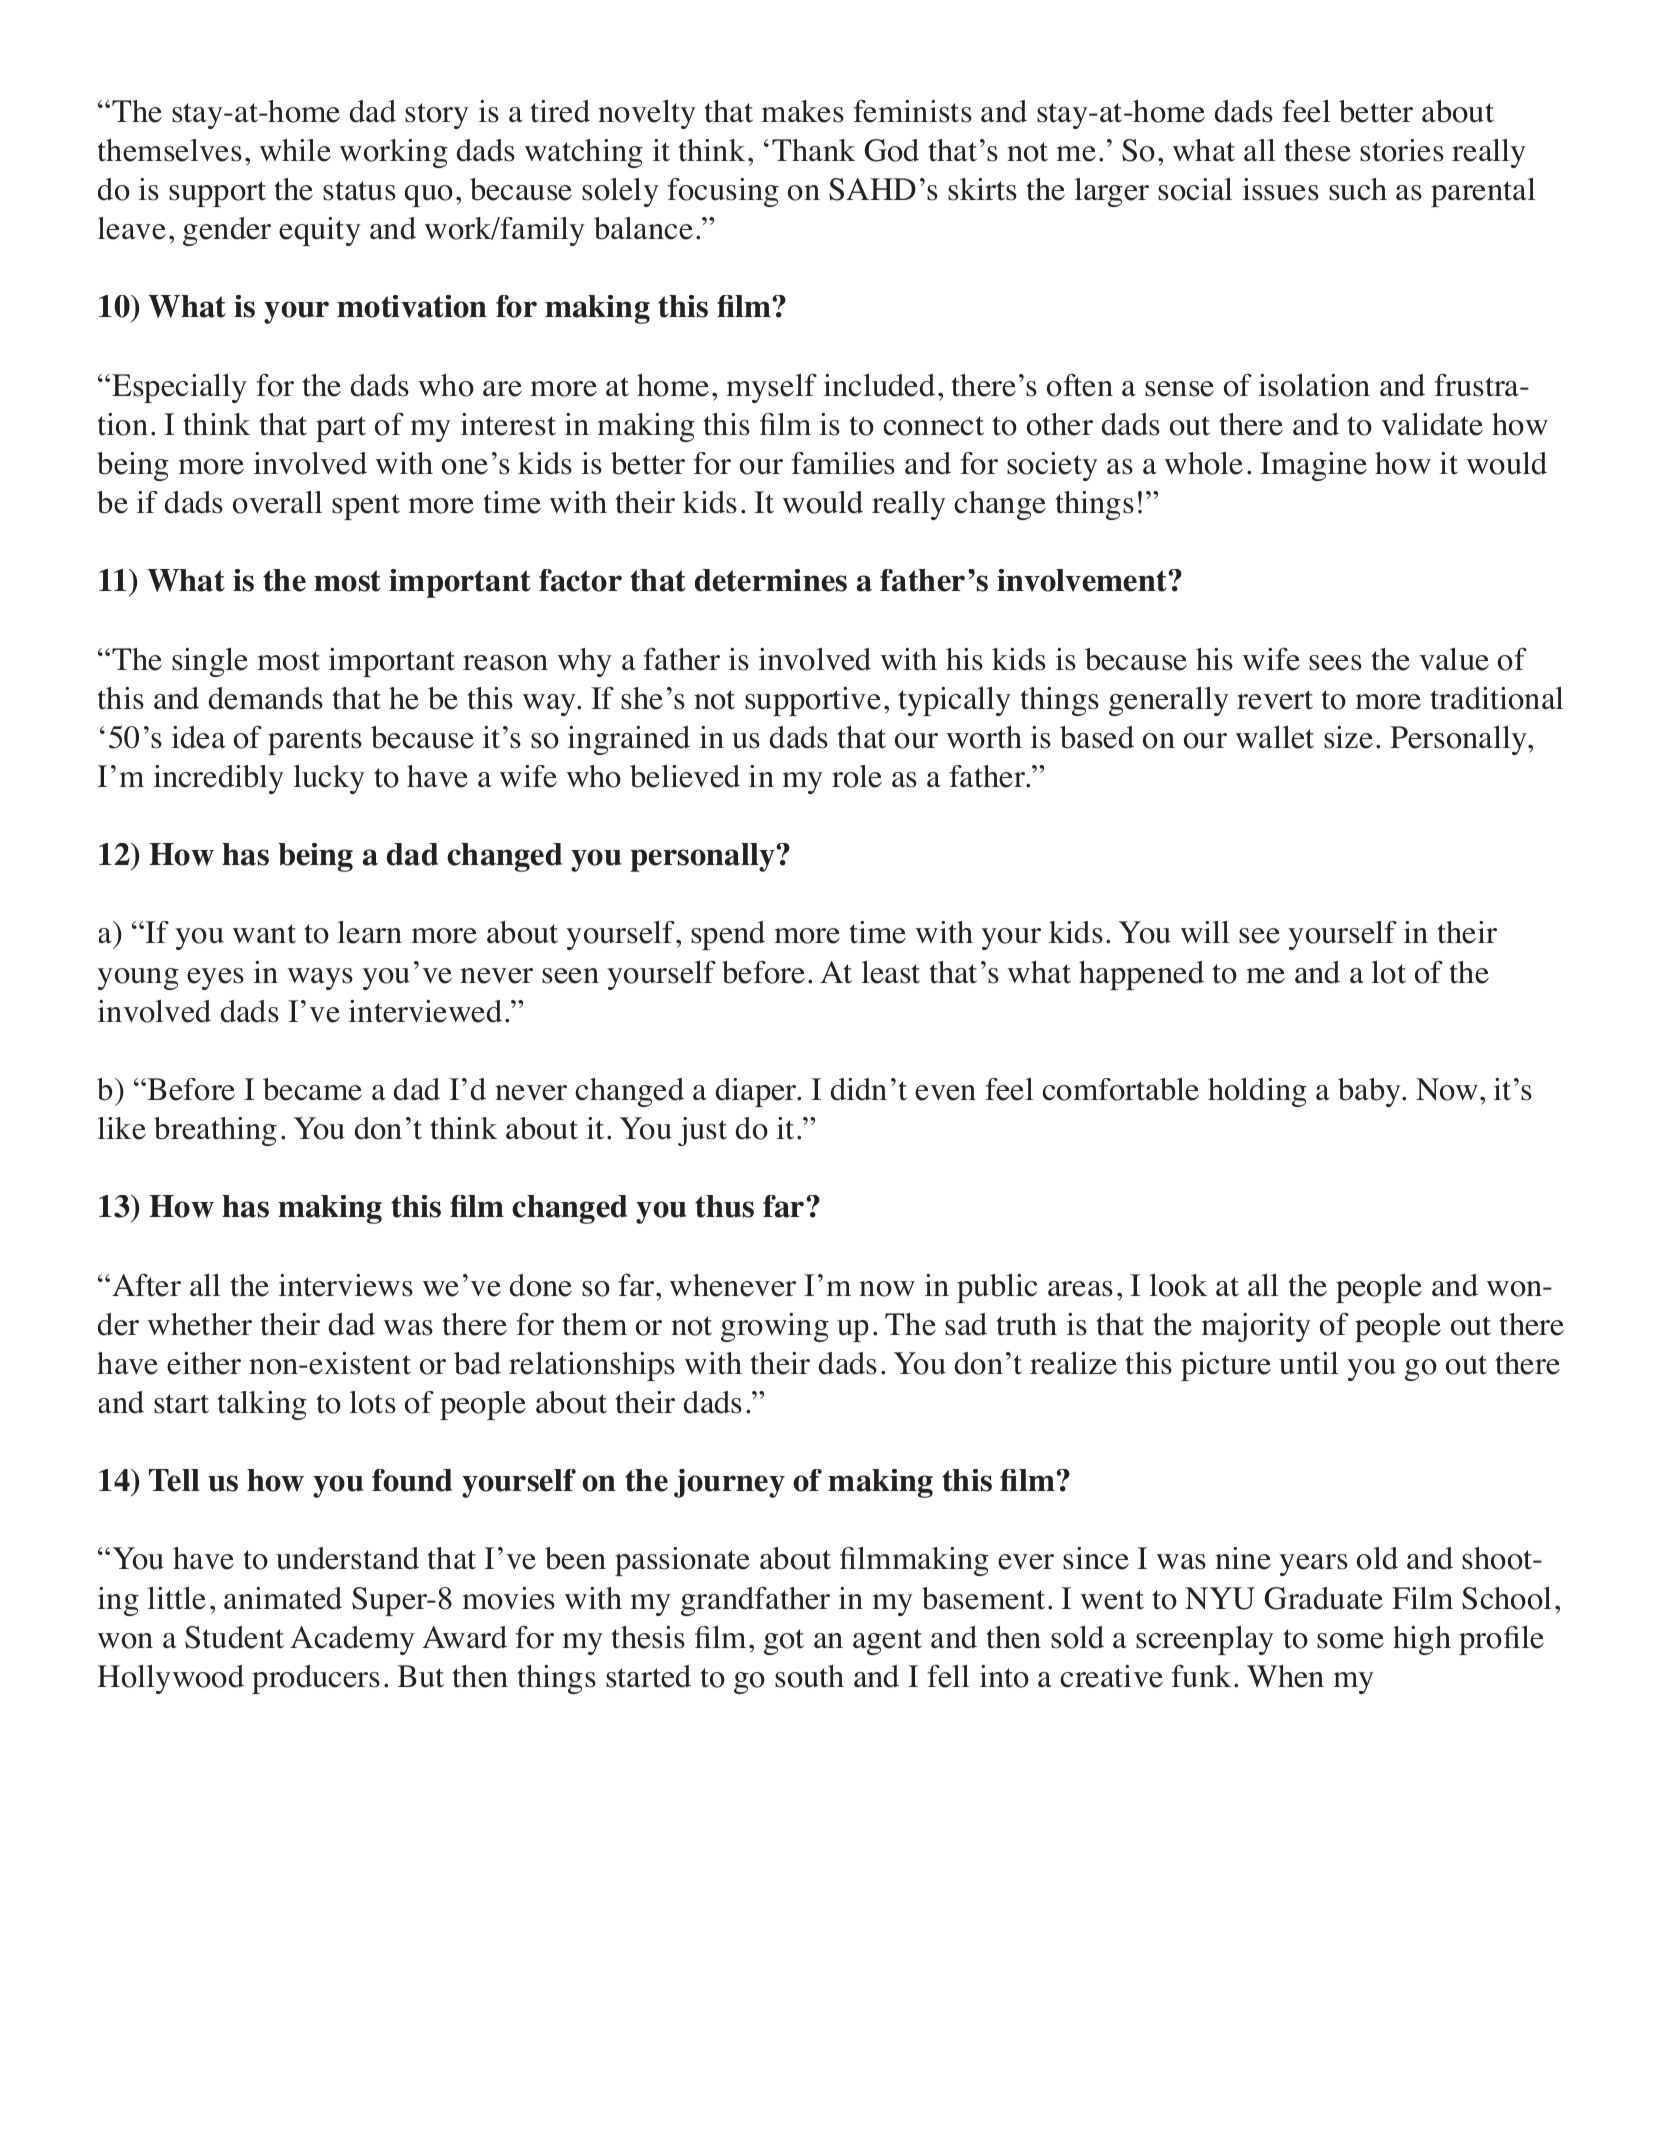  I want to click on these, so click(1317, 150).
